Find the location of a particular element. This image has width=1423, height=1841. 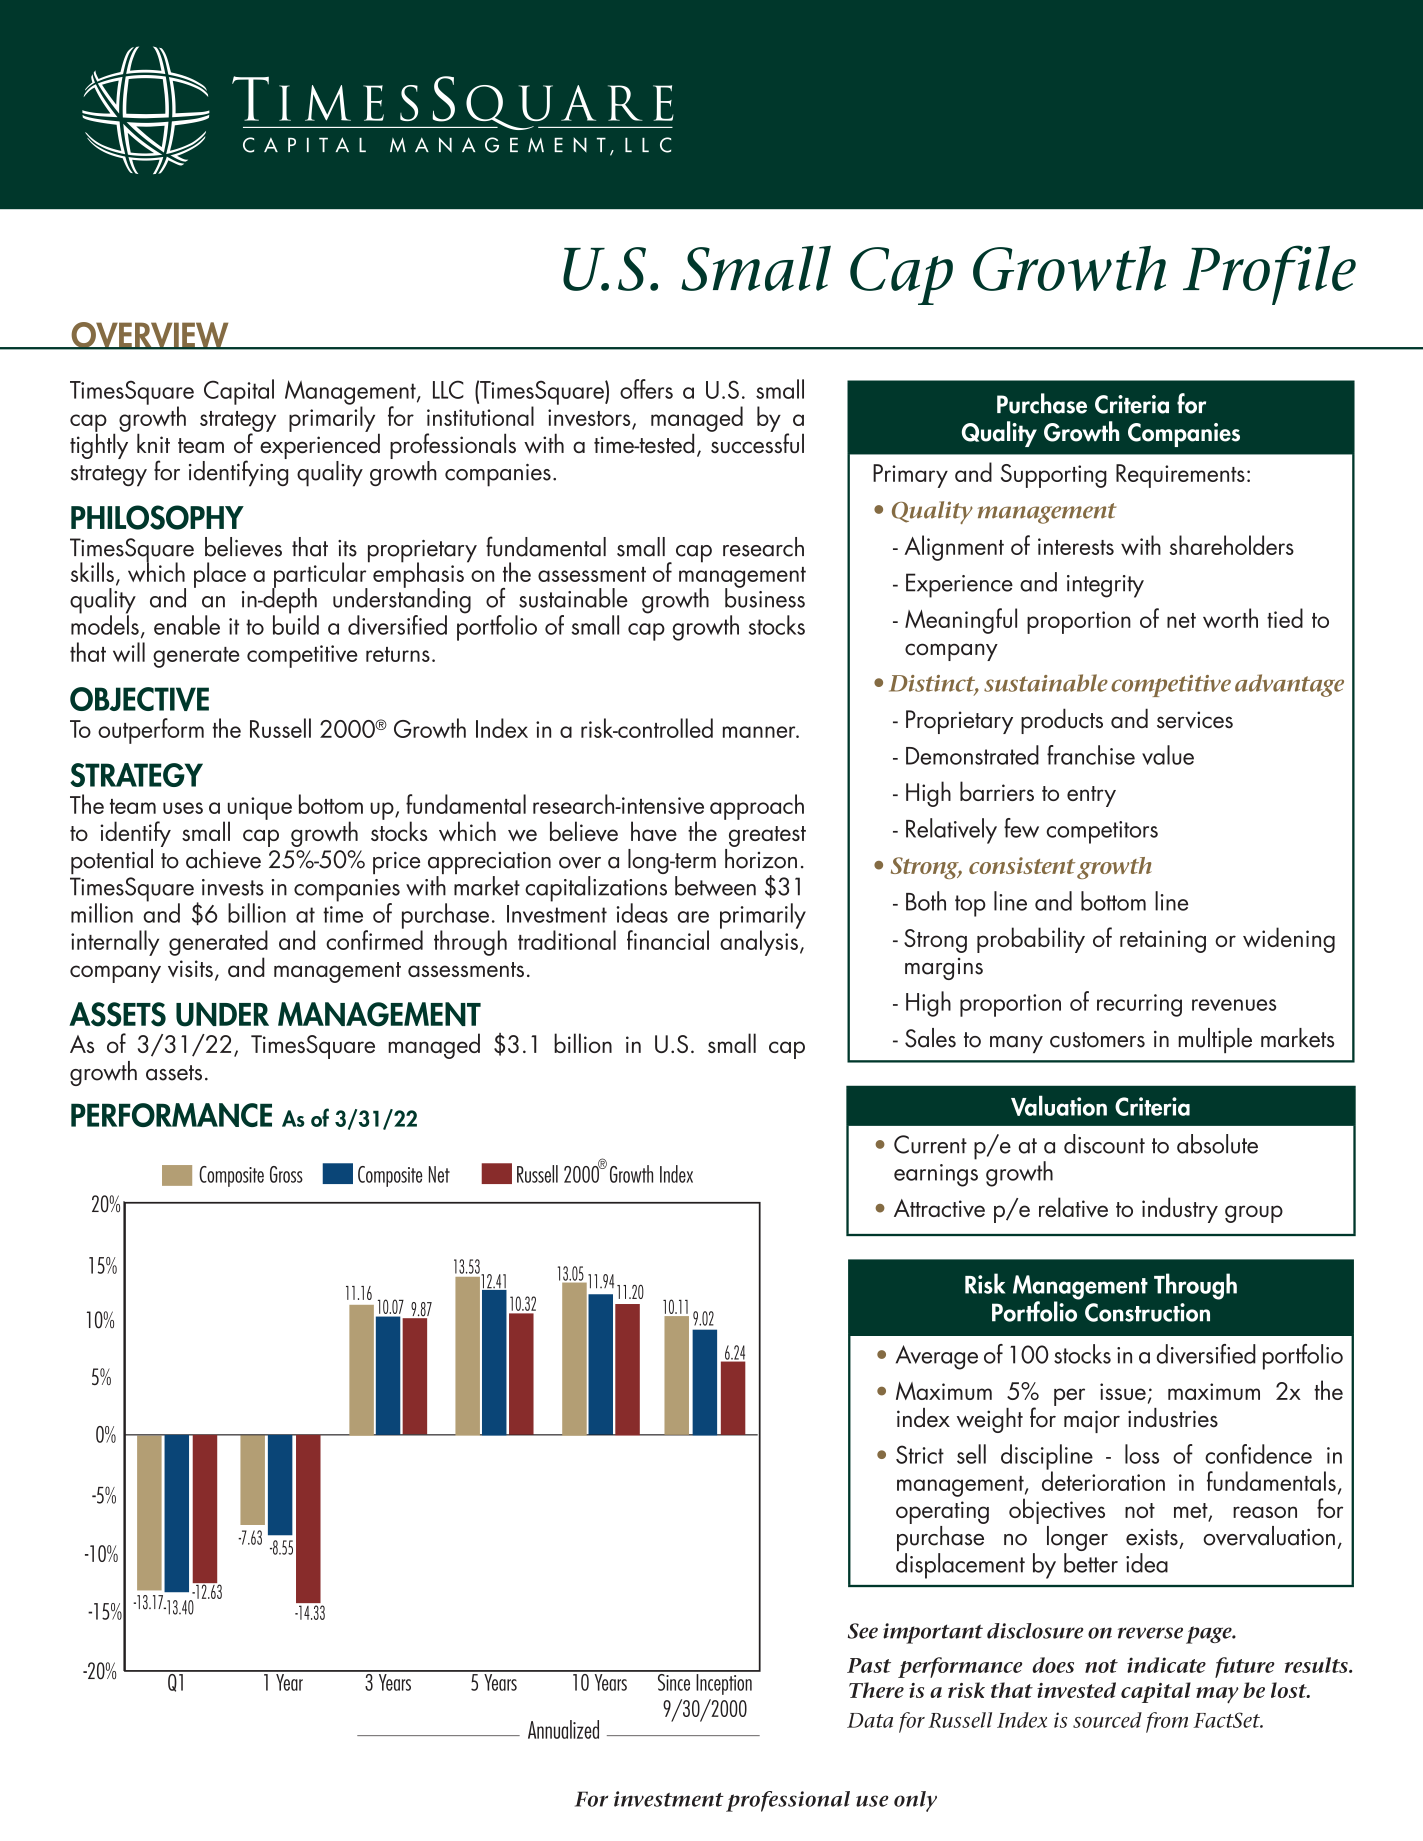

Annualized is located at coordinates (563, 1729).
